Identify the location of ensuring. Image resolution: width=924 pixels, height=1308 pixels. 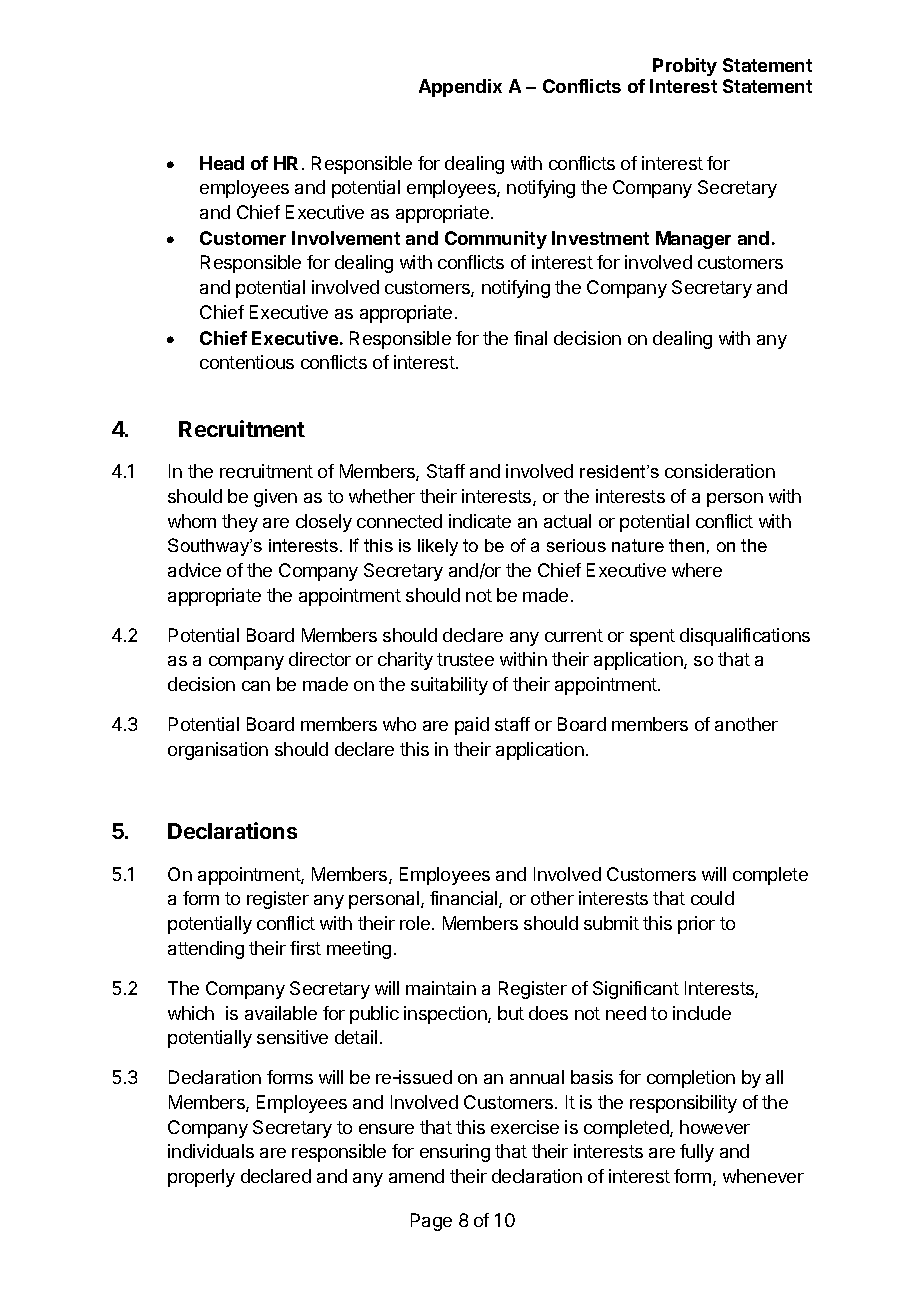
(455, 1153).
